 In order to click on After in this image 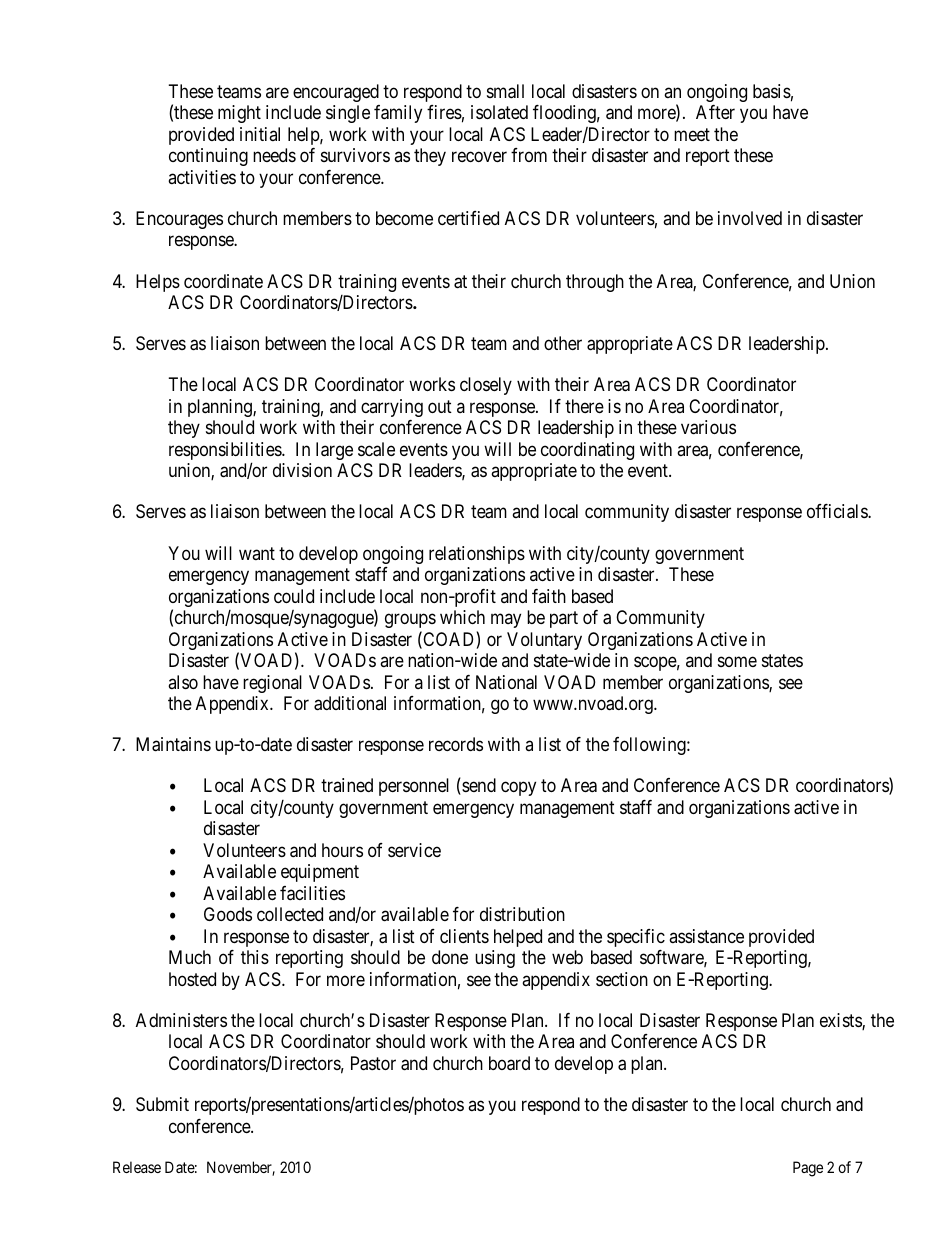, I will do `click(715, 112)`.
